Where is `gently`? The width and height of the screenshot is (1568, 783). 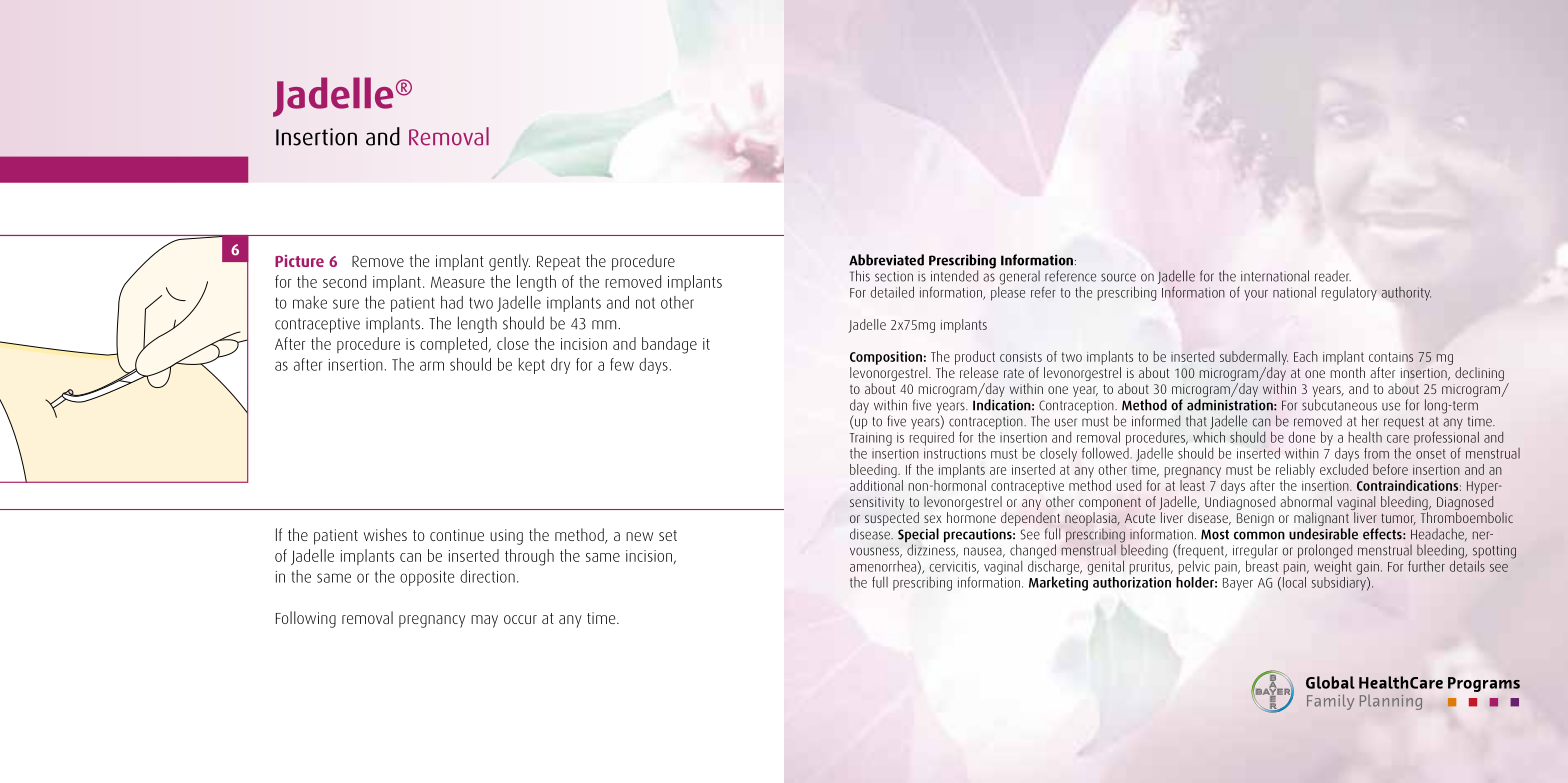
gently is located at coordinates (509, 262).
